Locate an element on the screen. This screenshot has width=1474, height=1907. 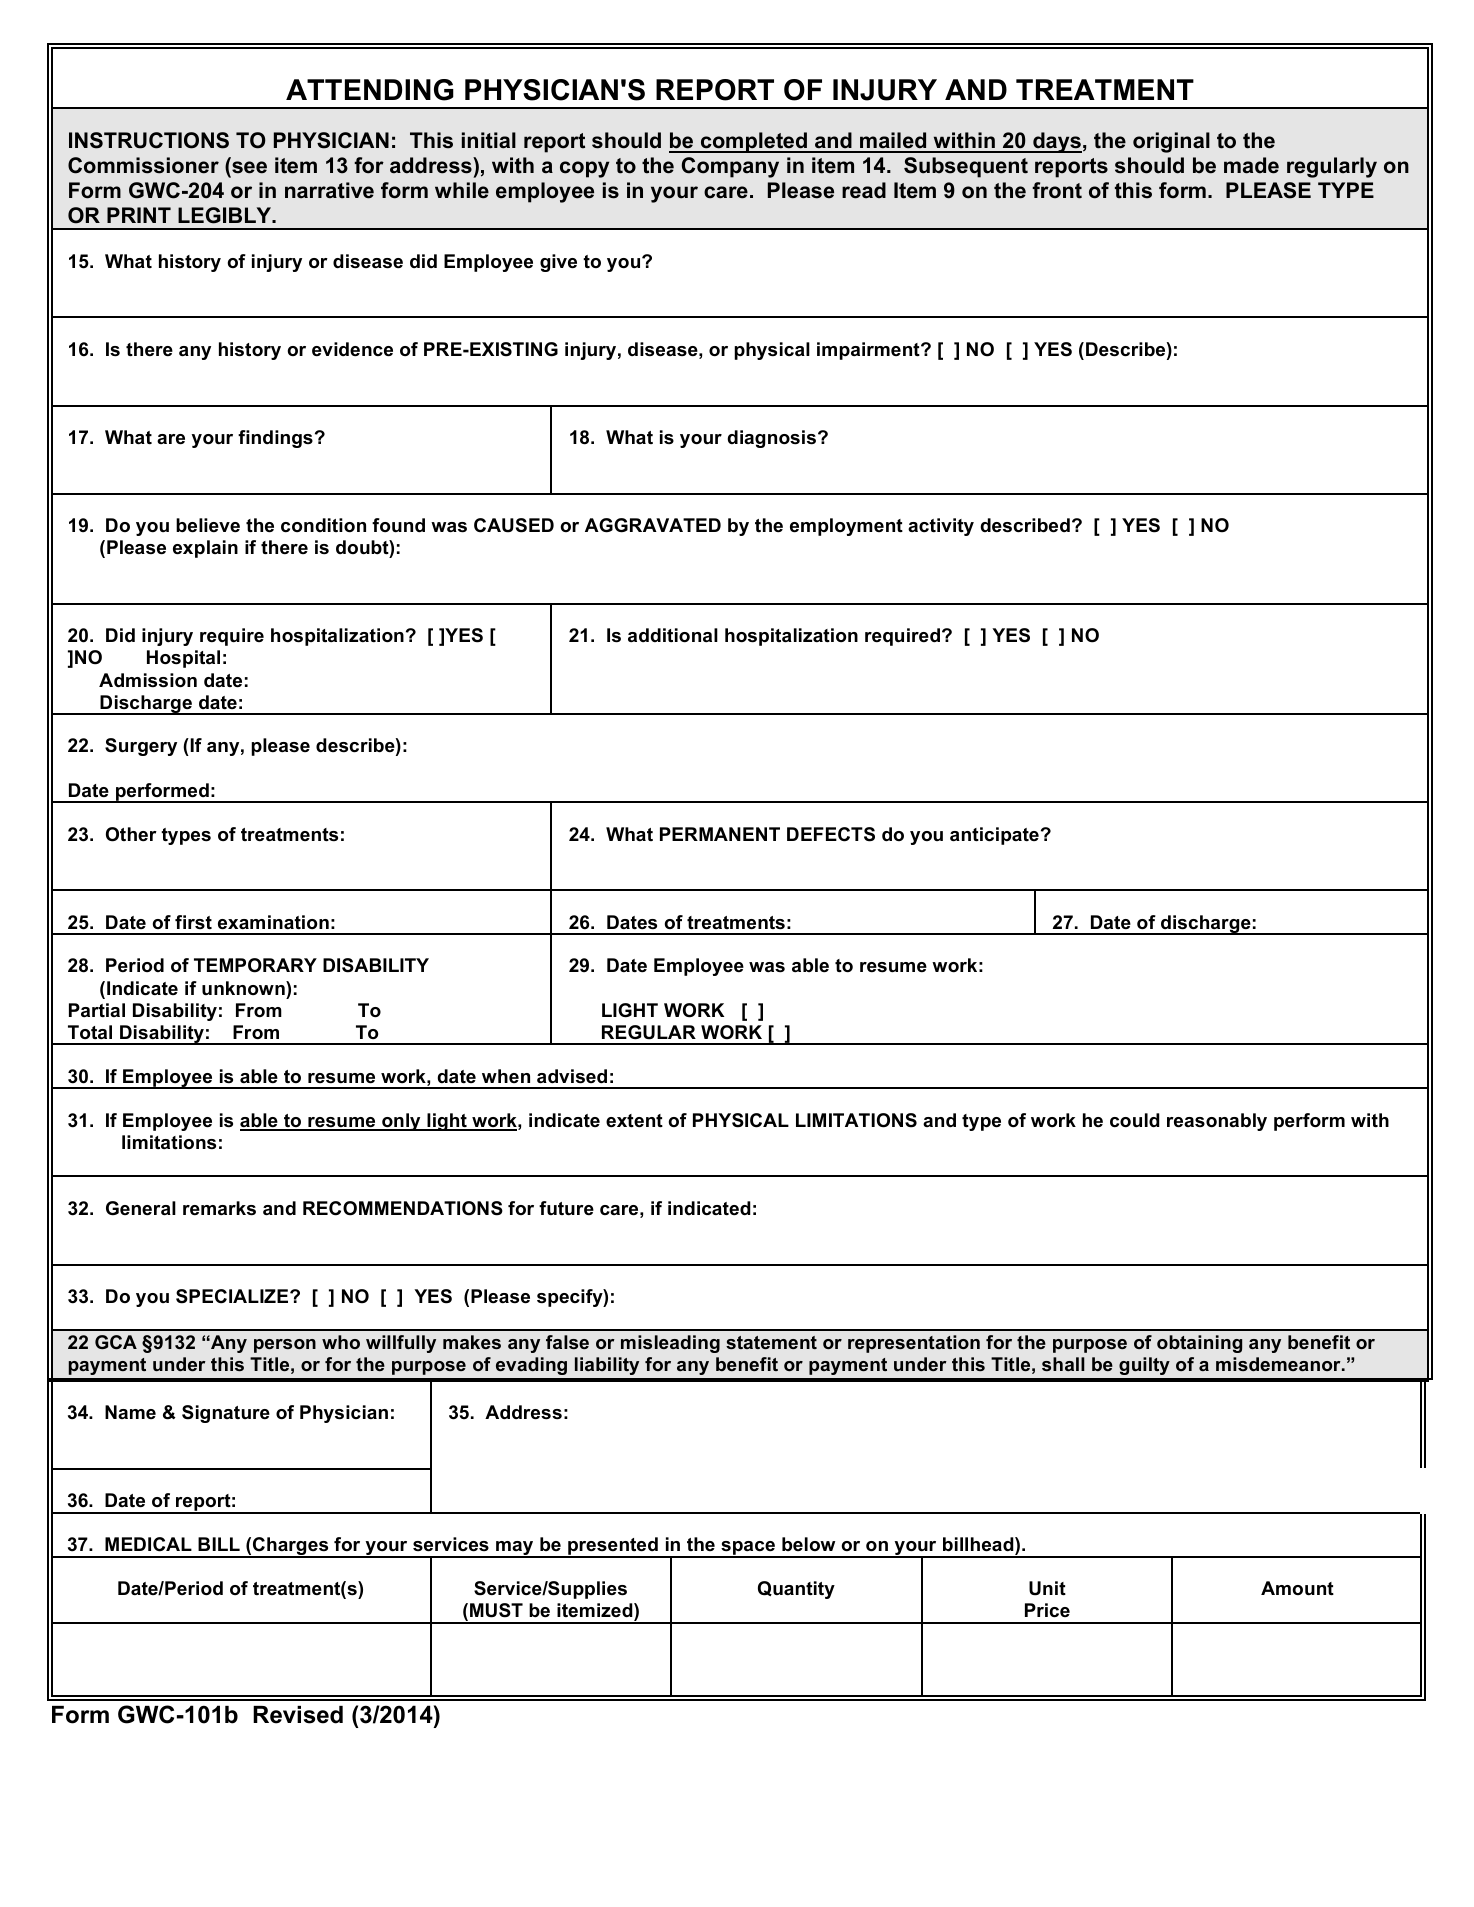
believe is located at coordinates (208, 525).
